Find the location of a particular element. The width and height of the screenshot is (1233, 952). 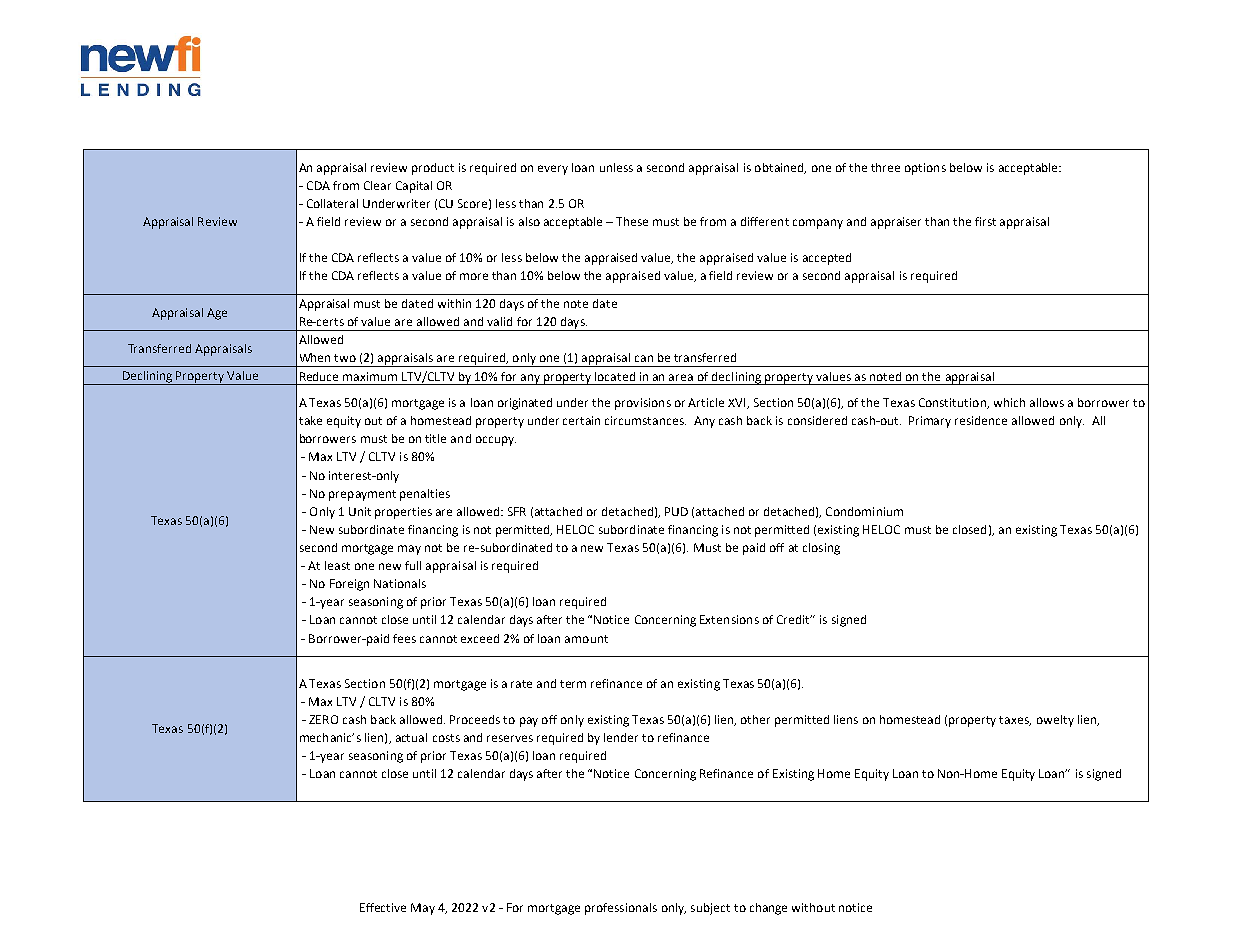

options is located at coordinates (925, 169).
